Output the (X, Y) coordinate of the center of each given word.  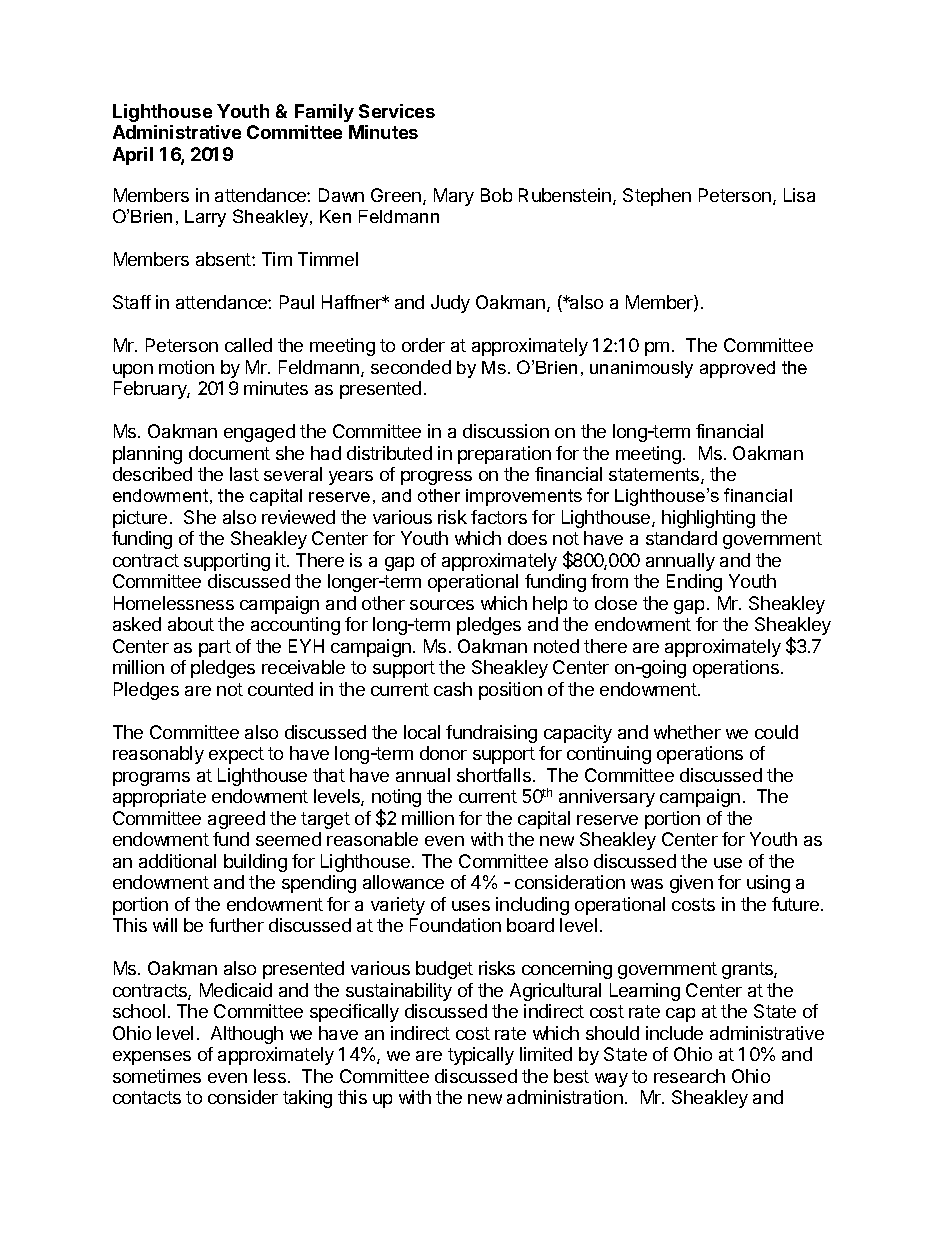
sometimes (157, 1076)
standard (681, 538)
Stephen (657, 197)
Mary (454, 197)
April (133, 156)
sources (442, 605)
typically (481, 1056)
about (191, 624)
